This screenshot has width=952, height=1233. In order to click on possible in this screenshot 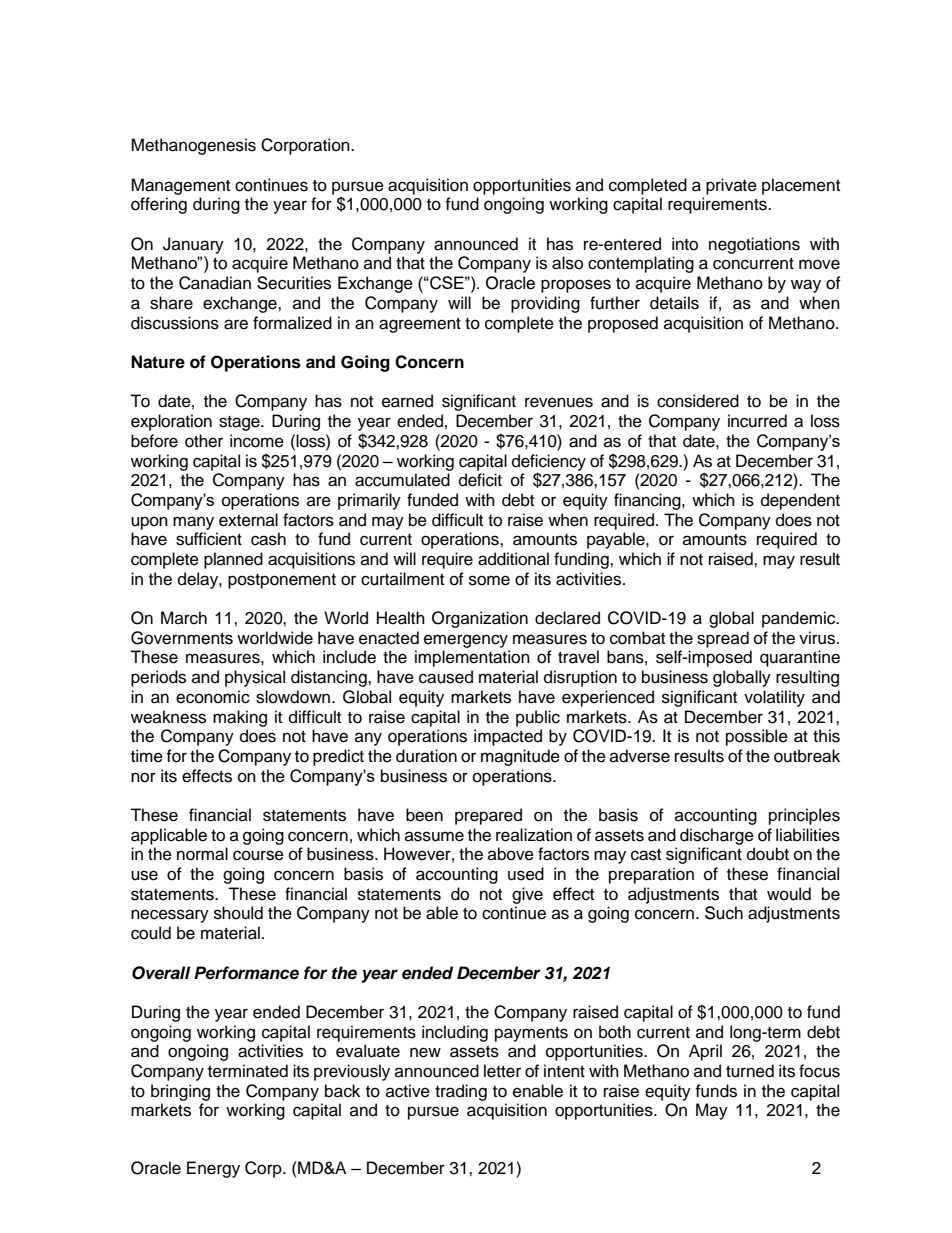, I will do `click(757, 737)`.
